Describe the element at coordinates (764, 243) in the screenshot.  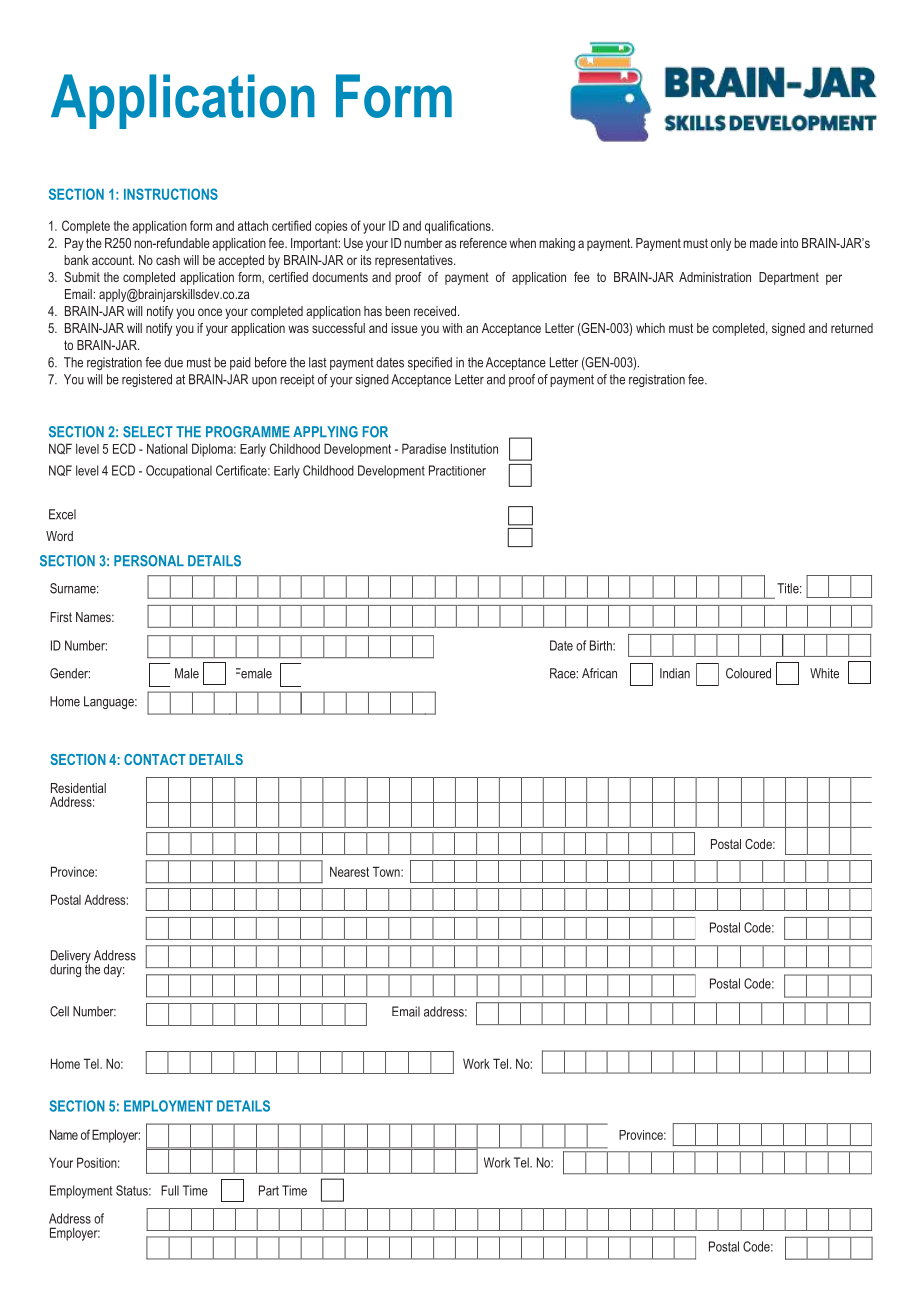
I see `made` at that location.
